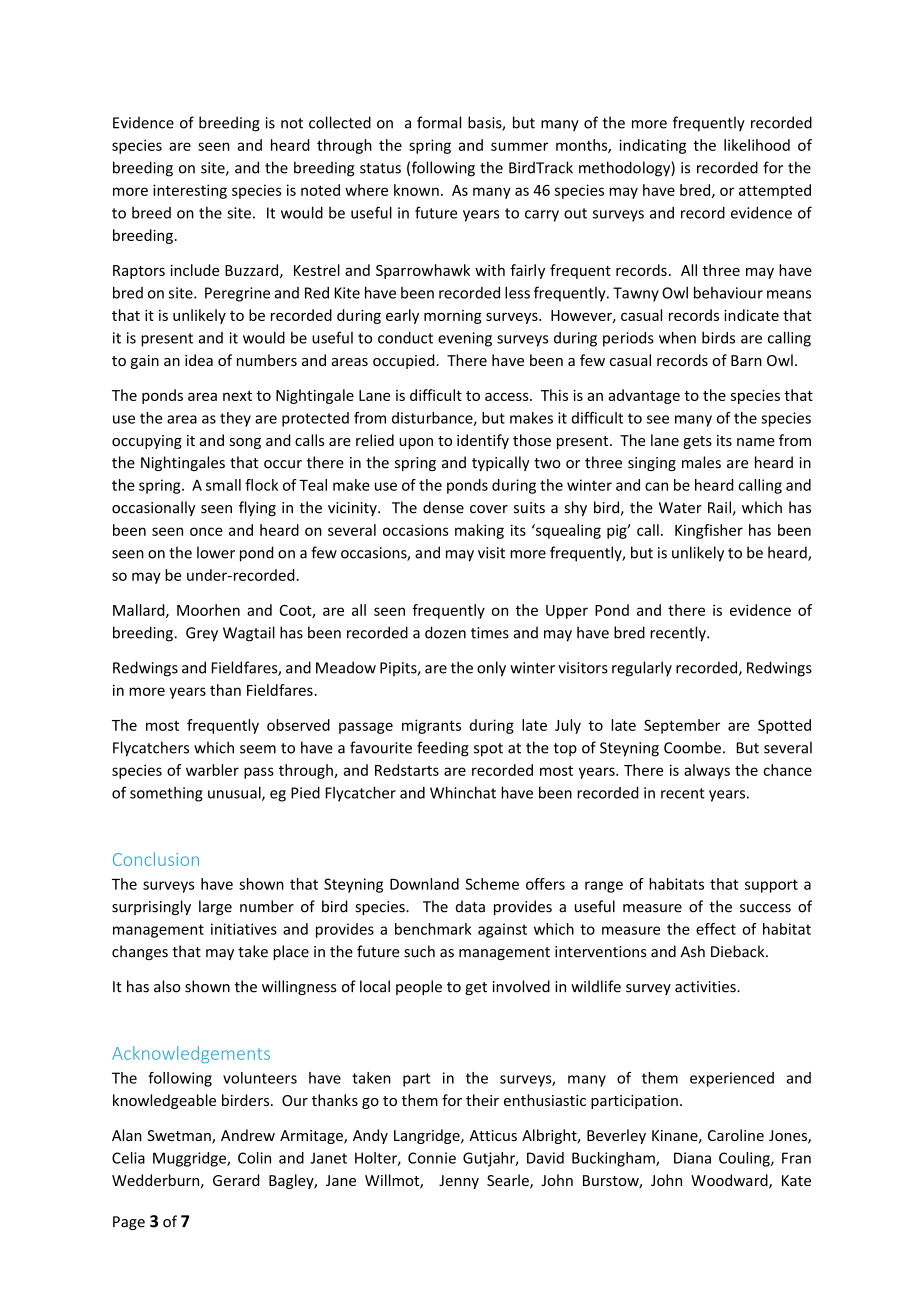  I want to click on Woodward, so click(730, 1181).
